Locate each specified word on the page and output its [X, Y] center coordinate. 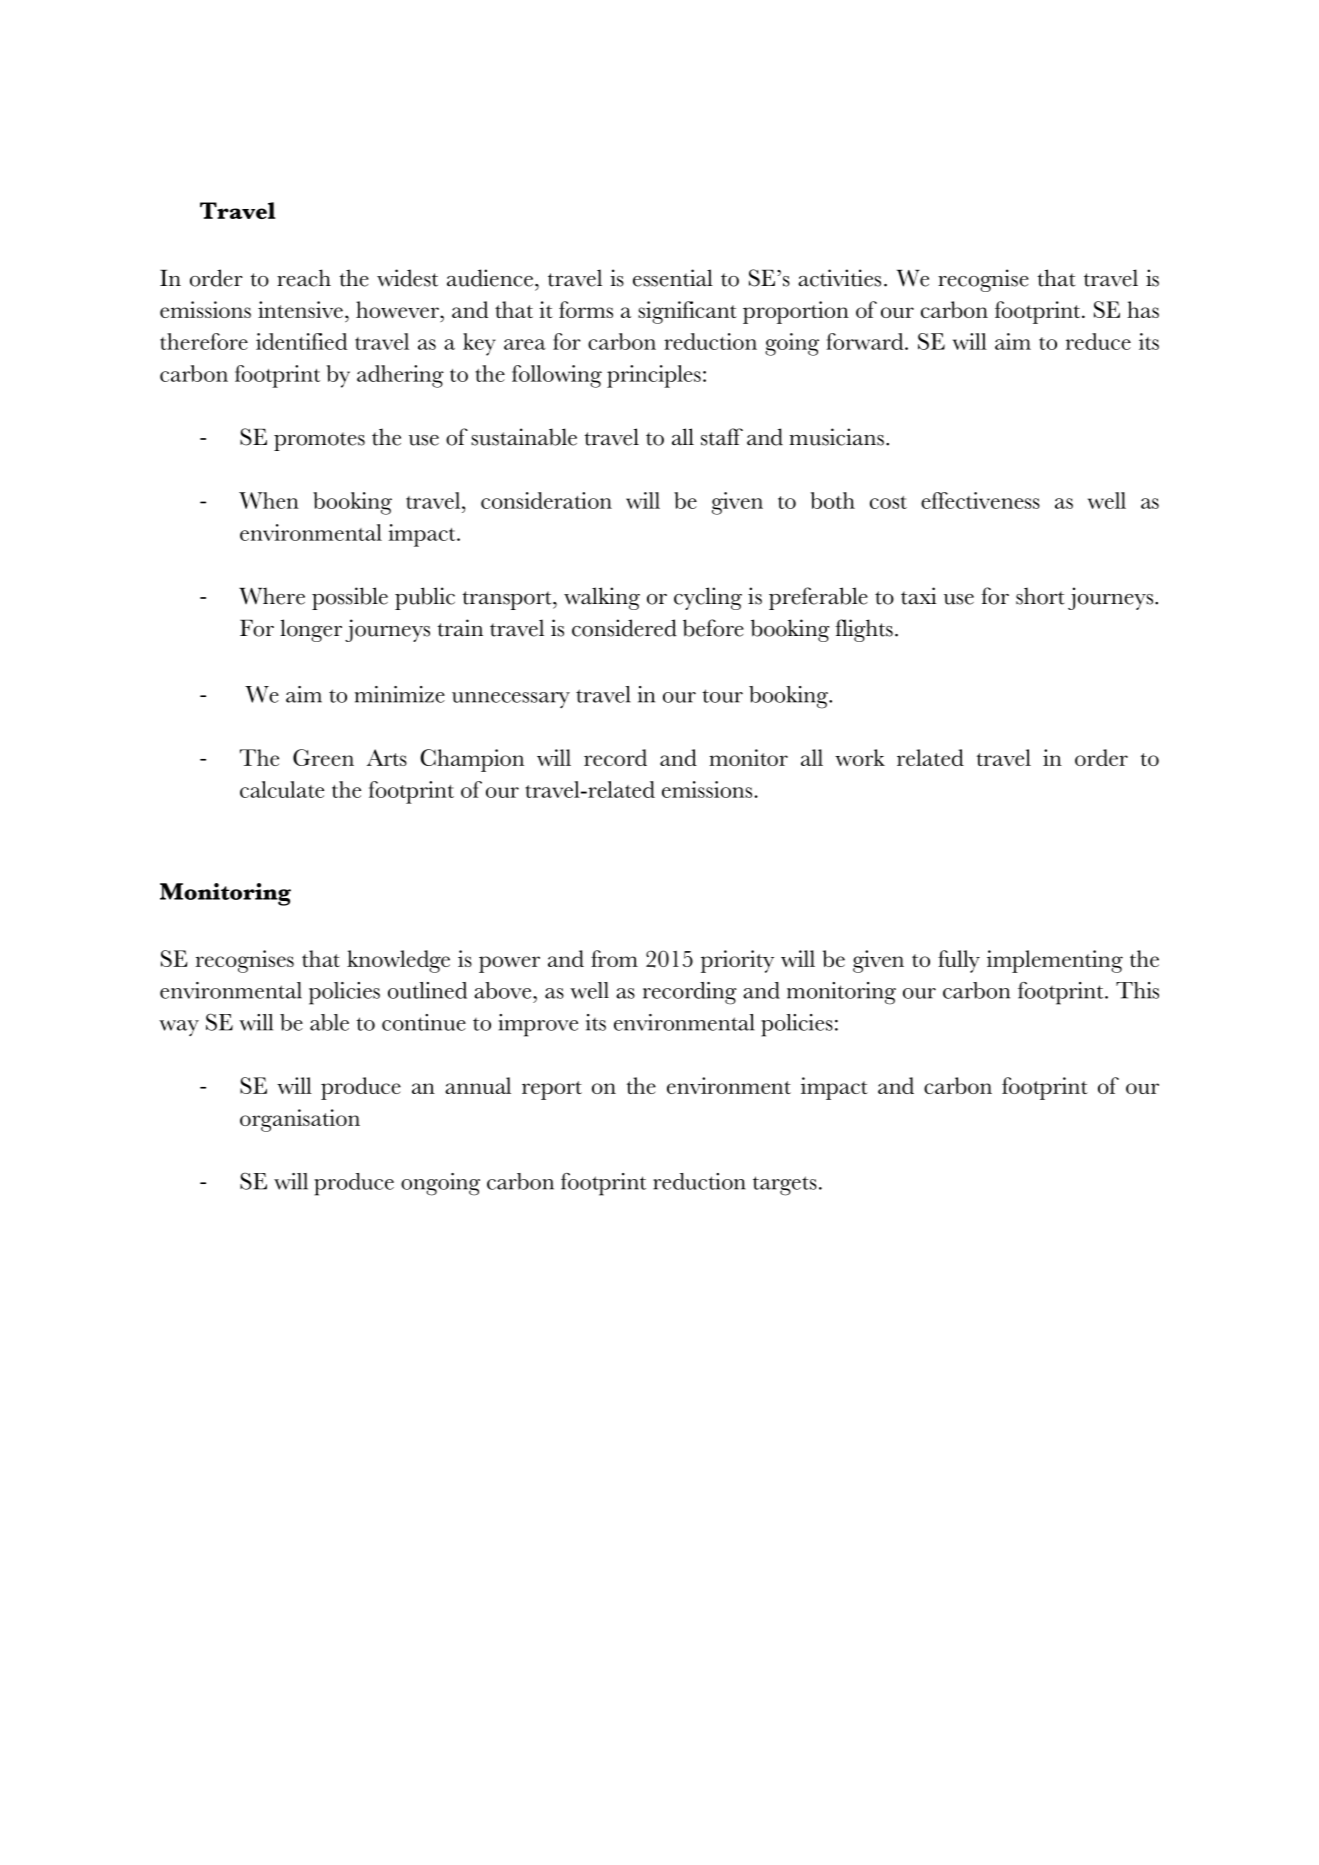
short [1040, 596]
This [1137, 990]
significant [687, 312]
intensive [300, 309]
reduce [1098, 341]
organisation [300, 1120]
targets [785, 1186]
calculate [282, 789]
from [614, 958]
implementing [1055, 961]
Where [272, 596]
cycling [708, 598]
